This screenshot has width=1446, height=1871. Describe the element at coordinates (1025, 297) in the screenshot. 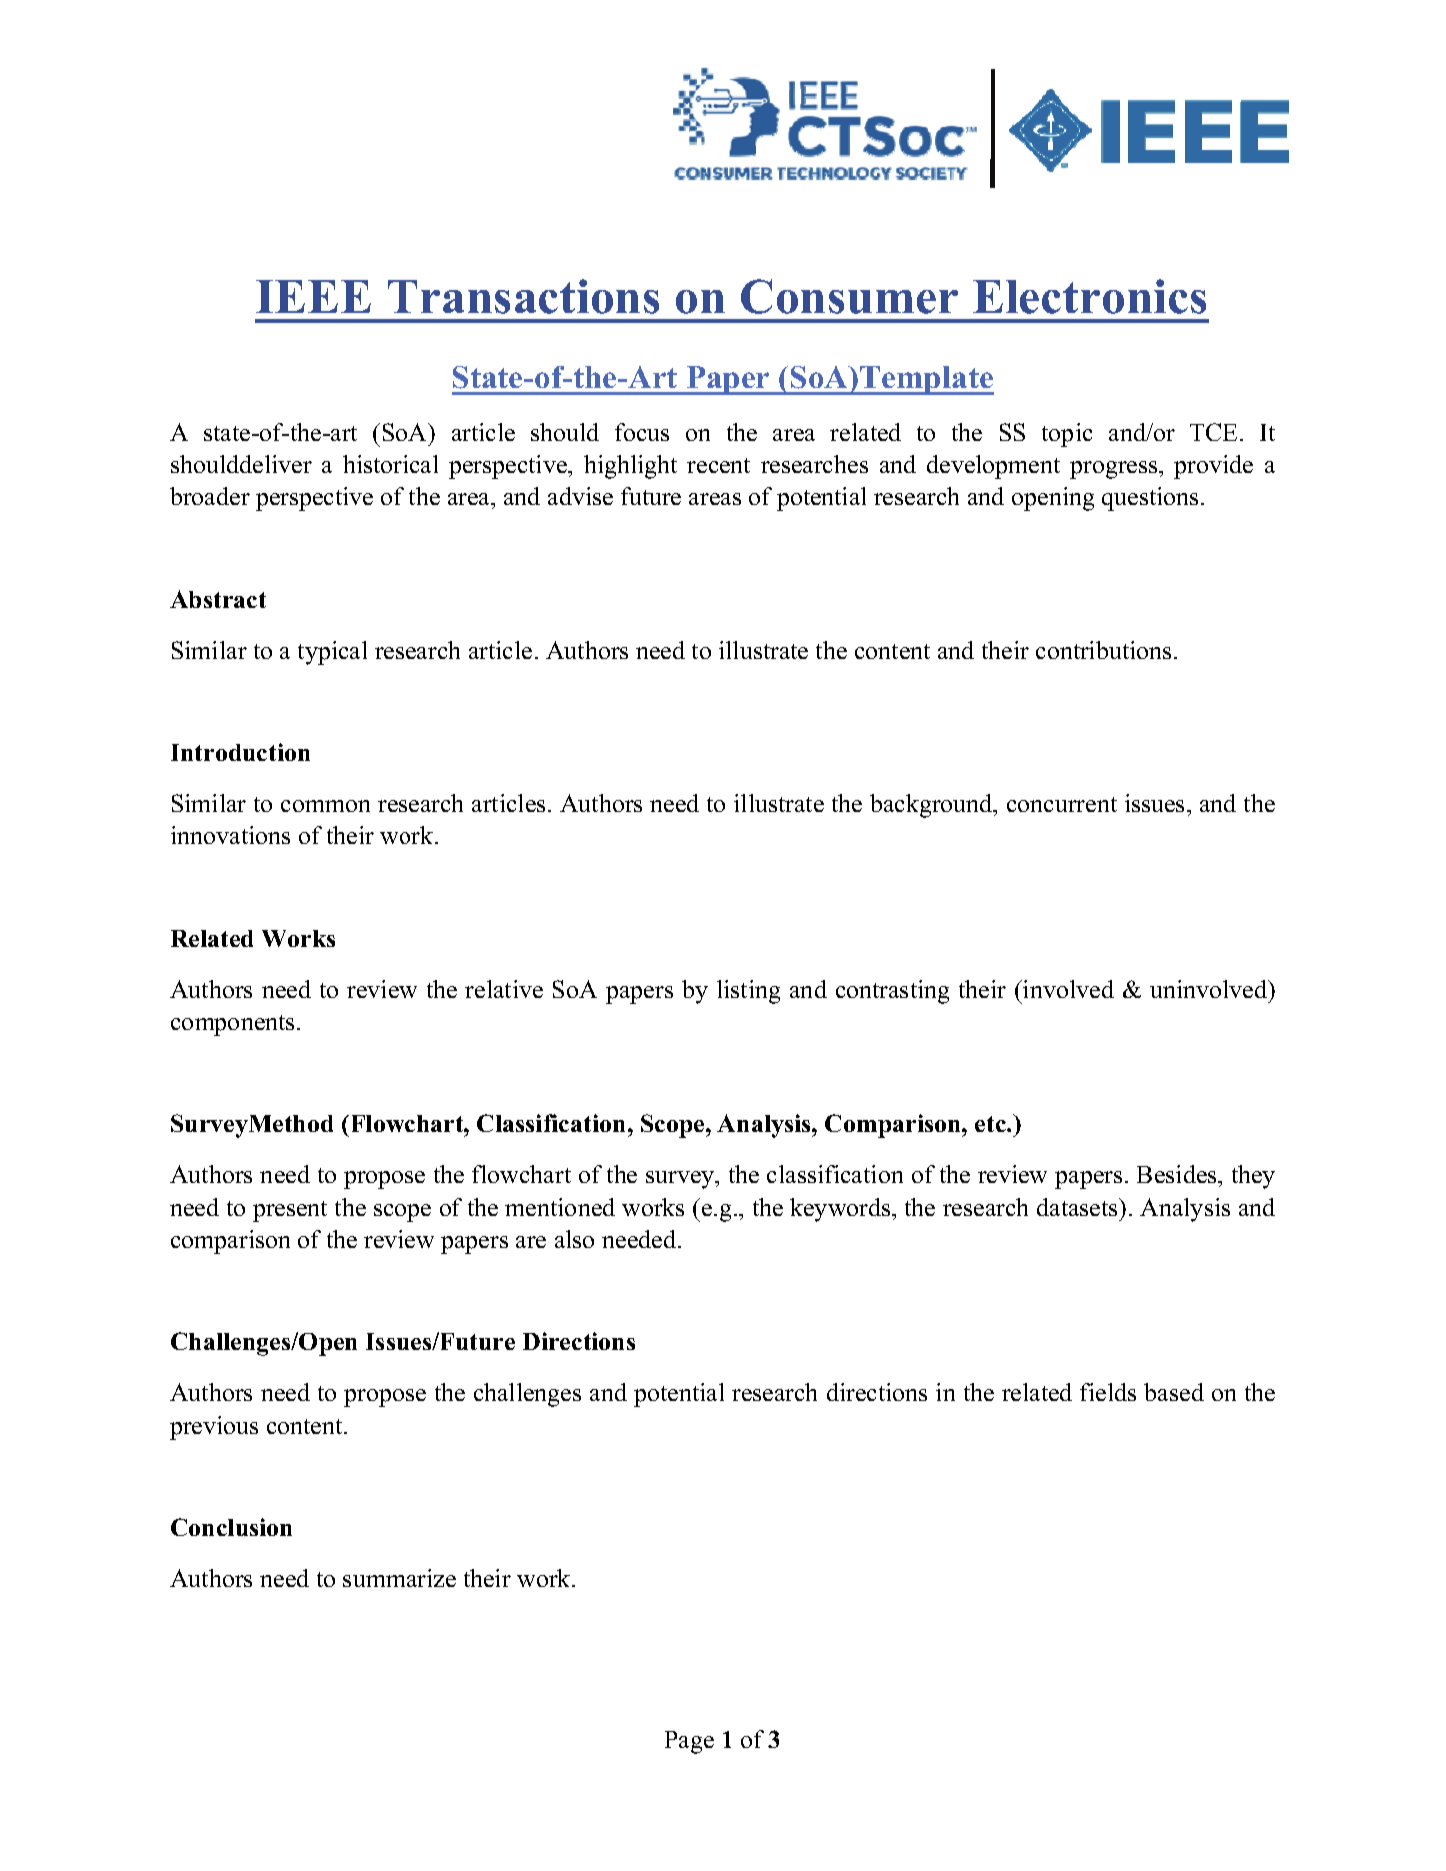

I see `Elect` at that location.
